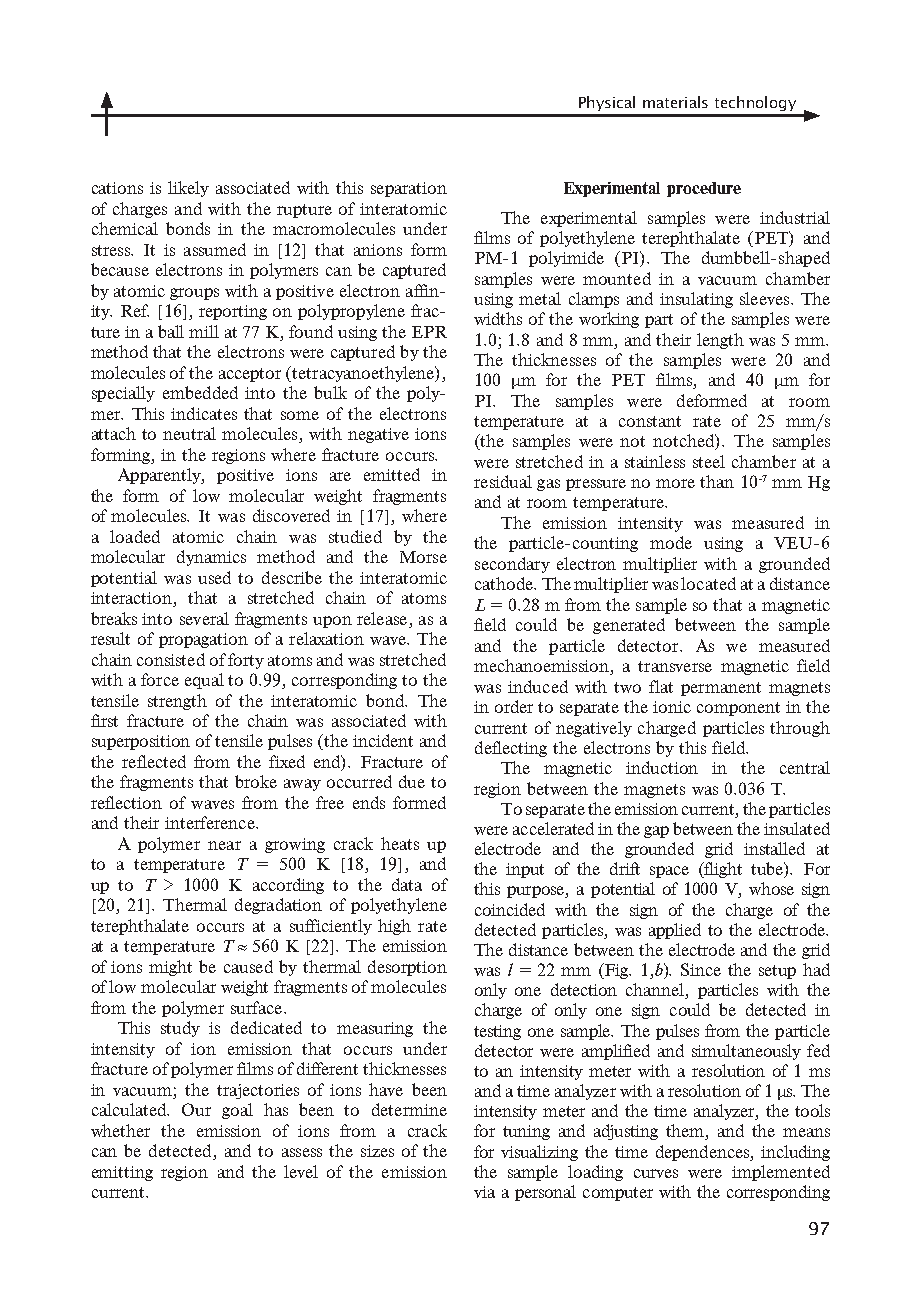 The height and width of the image is (1316, 921). I want to click on Our, so click(196, 1109).
